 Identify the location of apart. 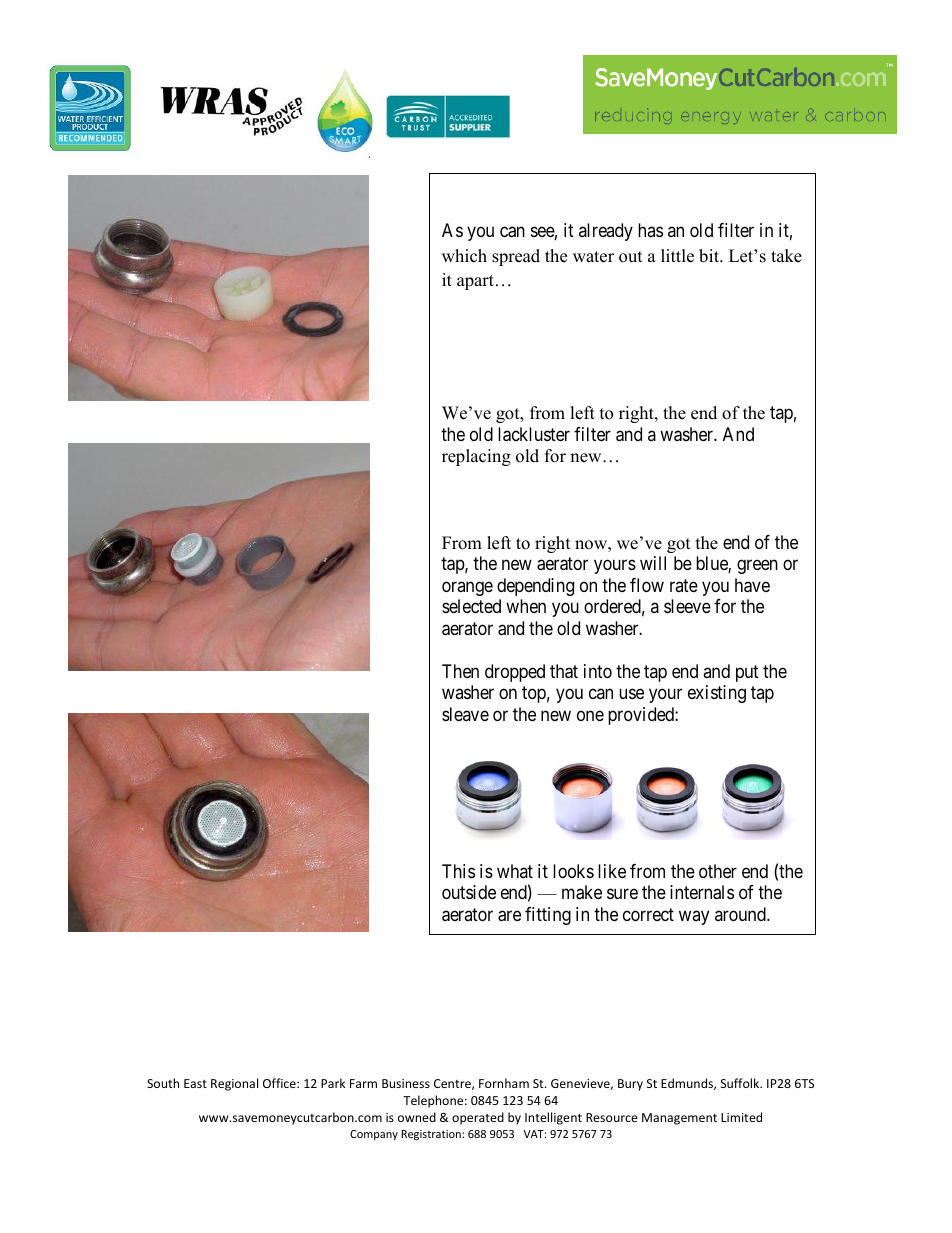
(475, 282).
